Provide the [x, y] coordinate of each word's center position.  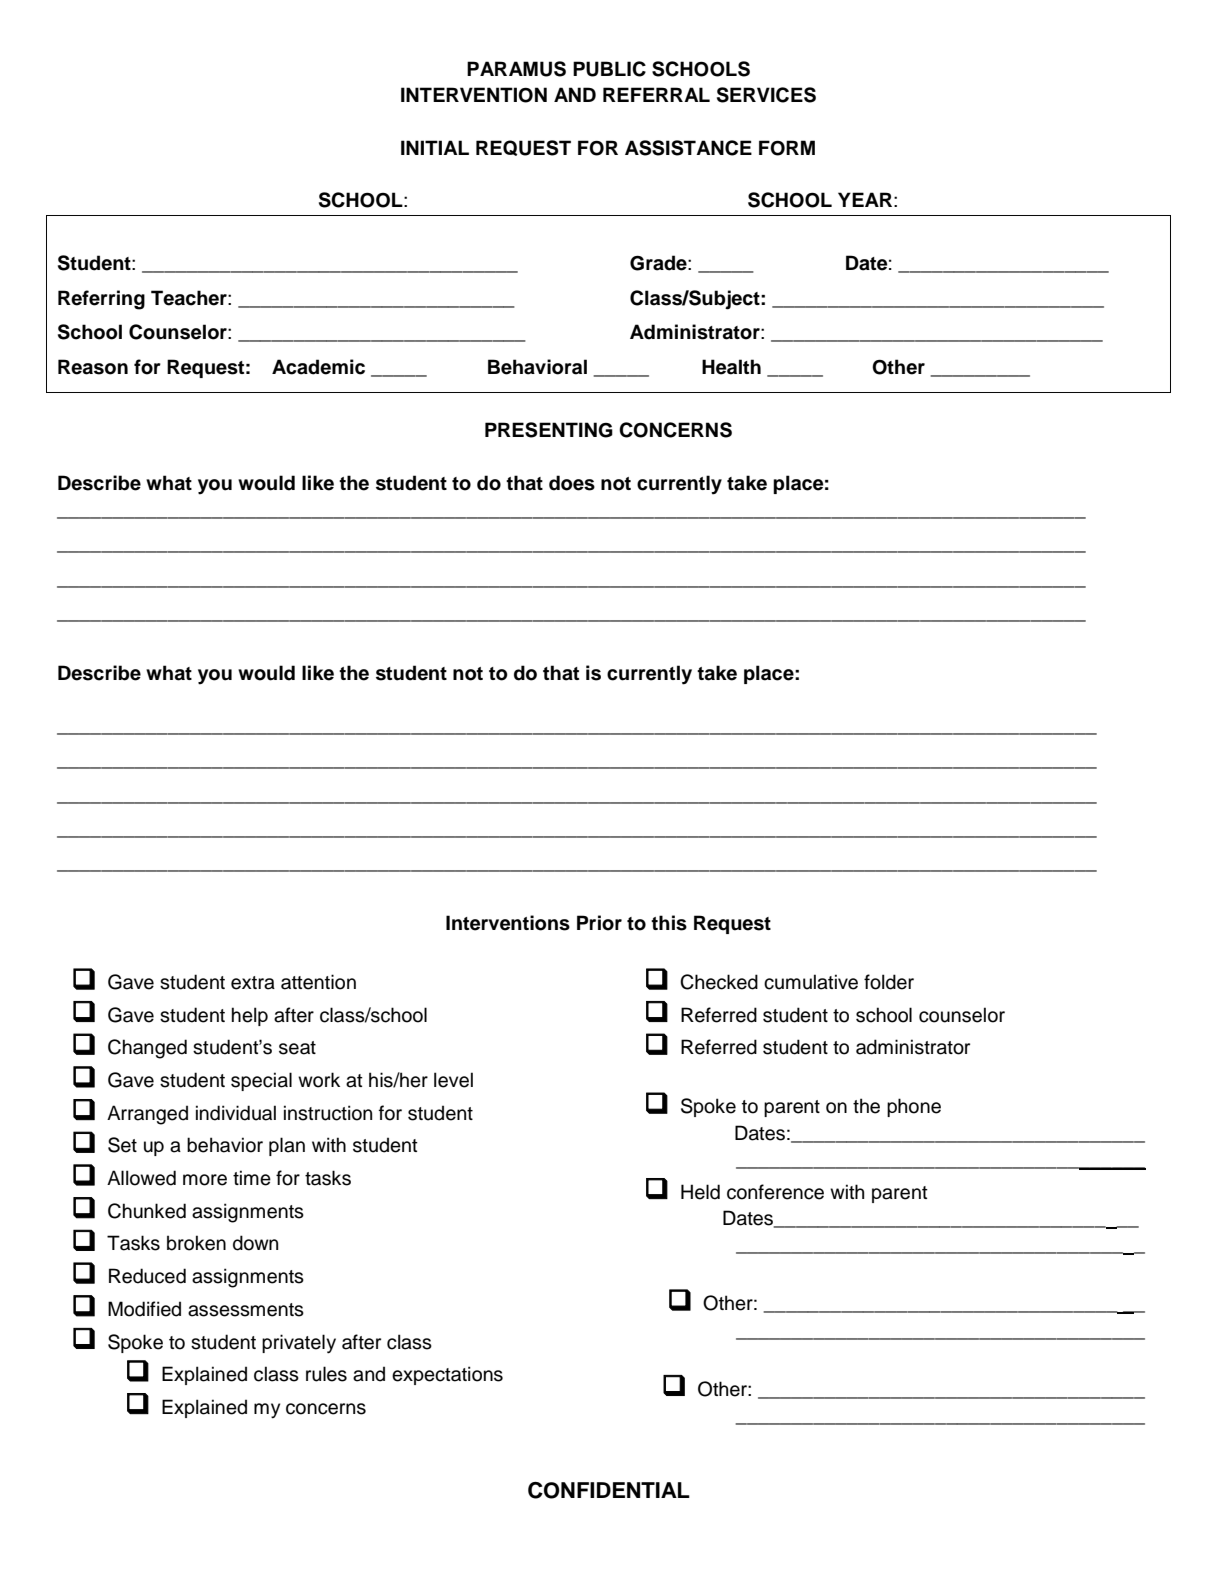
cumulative [811, 982]
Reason [93, 367]
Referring [101, 300]
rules [326, 1374]
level [453, 1080]
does [572, 483]
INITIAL [435, 147]
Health [731, 367]
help [250, 1016]
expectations [447, 1375]
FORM [787, 148]
